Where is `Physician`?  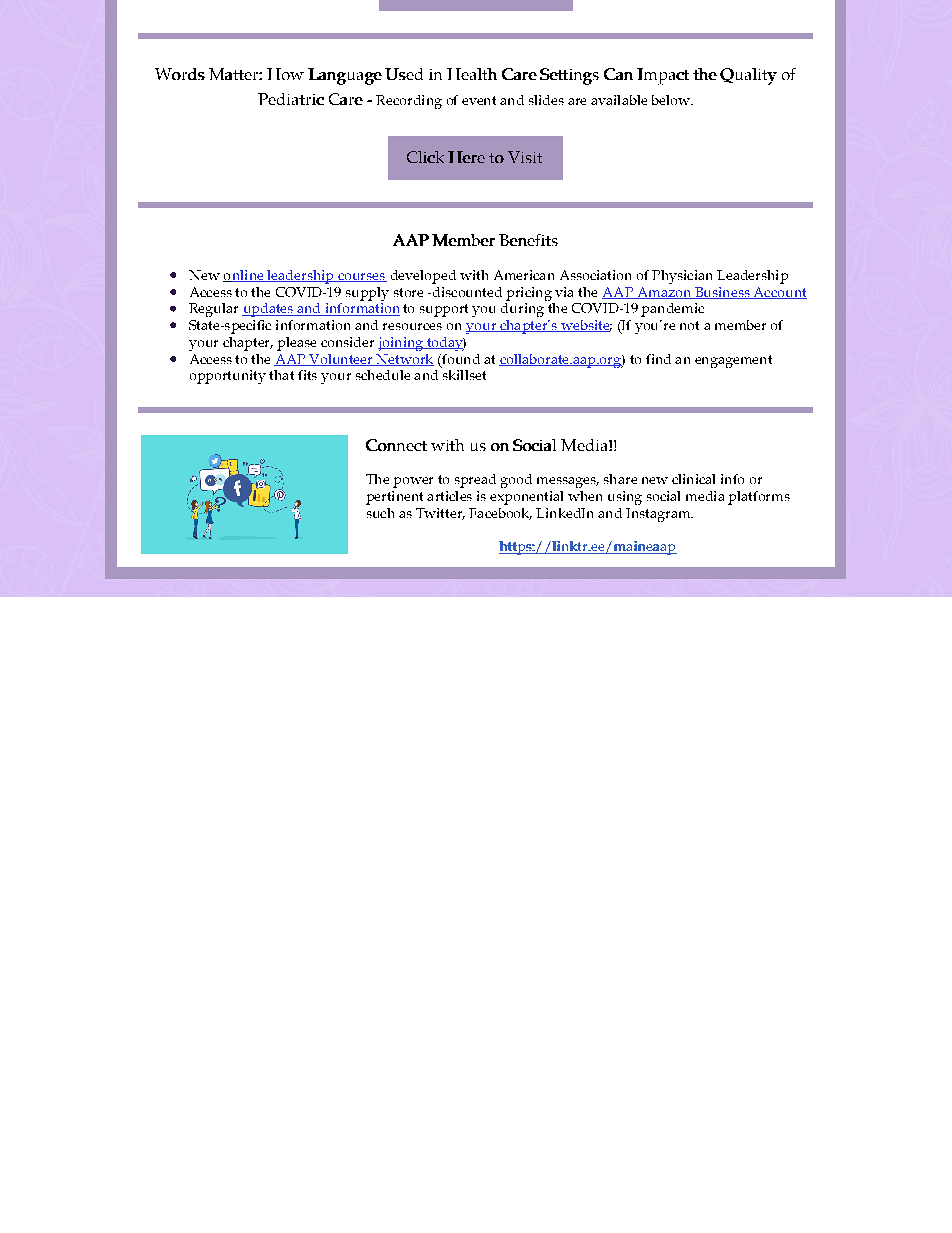 Physician is located at coordinates (682, 277).
